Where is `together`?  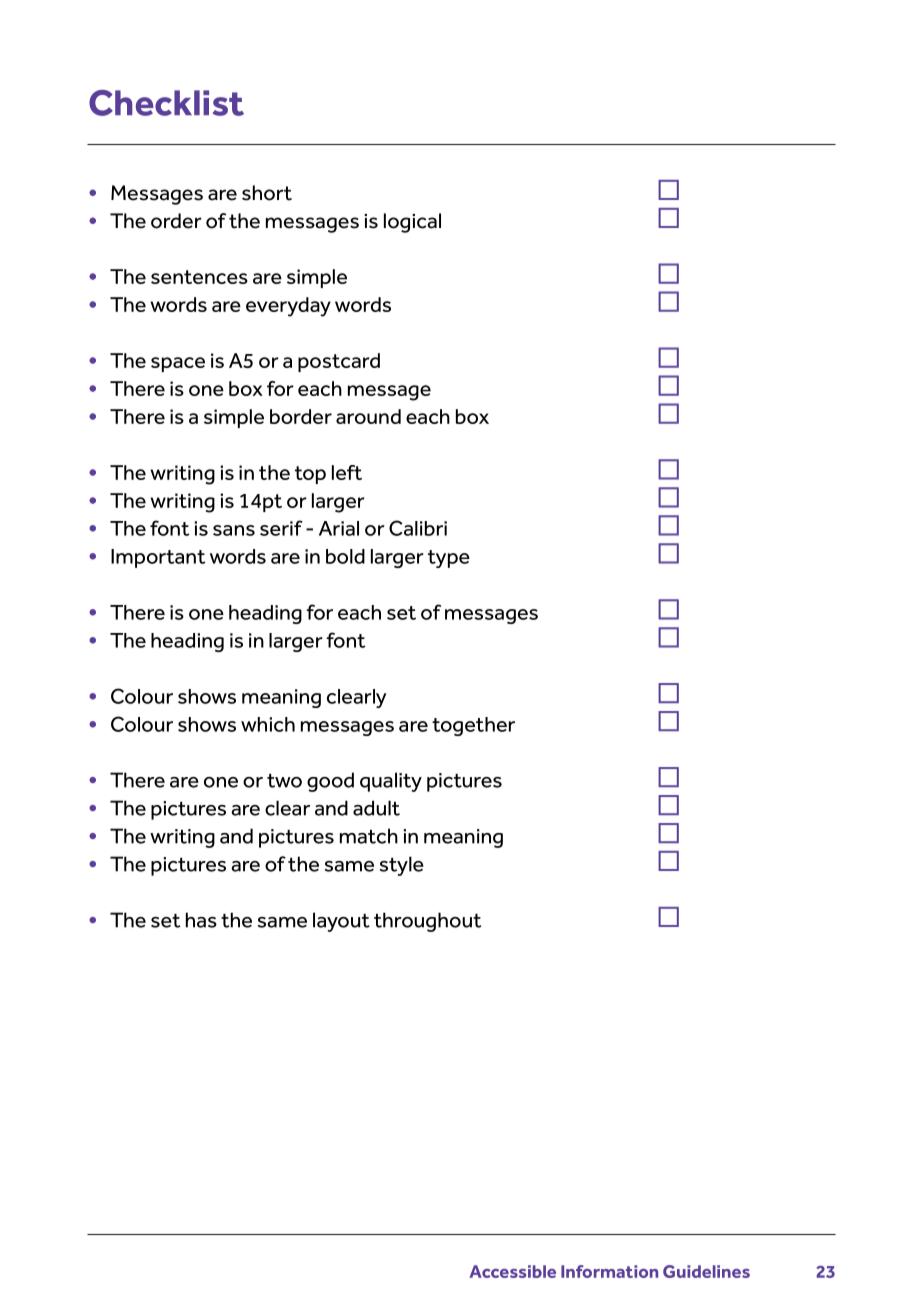
together is located at coordinates (473, 726).
